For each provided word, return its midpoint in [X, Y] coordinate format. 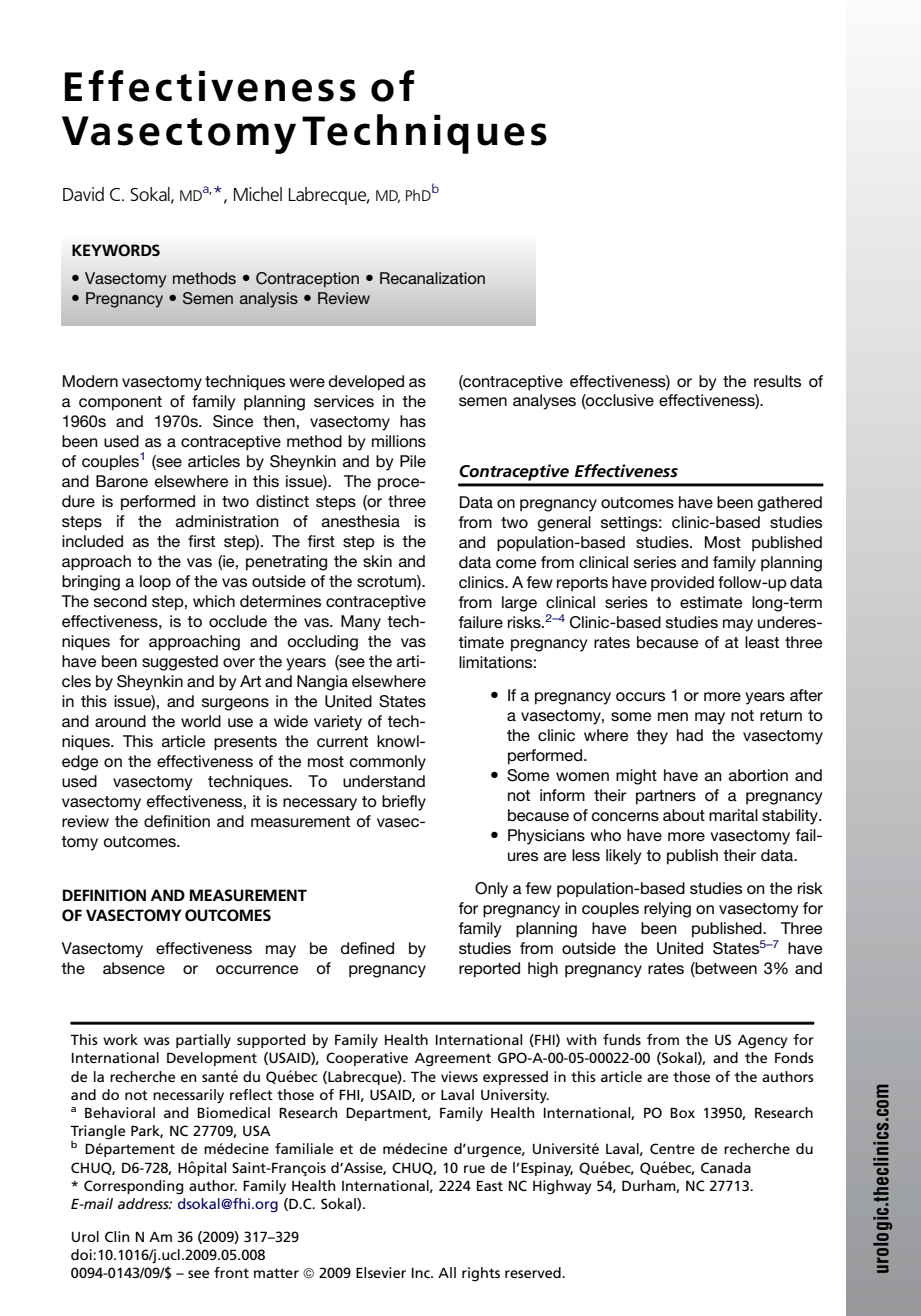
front [231, 1272]
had [690, 735]
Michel [258, 194]
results [777, 381]
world [201, 721]
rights [481, 1274]
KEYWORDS [116, 250]
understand [384, 781]
